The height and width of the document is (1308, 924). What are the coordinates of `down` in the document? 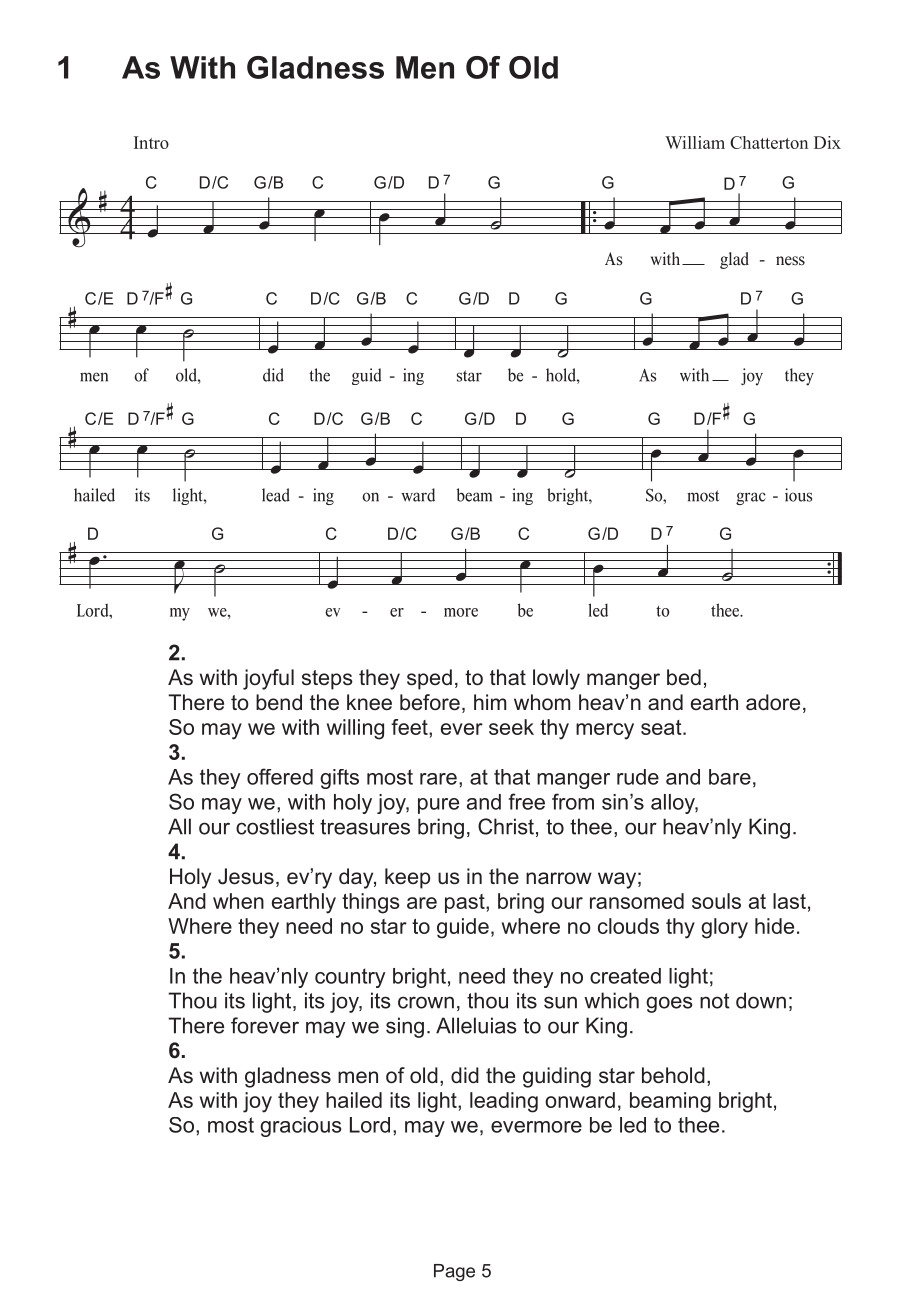 It's located at (761, 1000).
